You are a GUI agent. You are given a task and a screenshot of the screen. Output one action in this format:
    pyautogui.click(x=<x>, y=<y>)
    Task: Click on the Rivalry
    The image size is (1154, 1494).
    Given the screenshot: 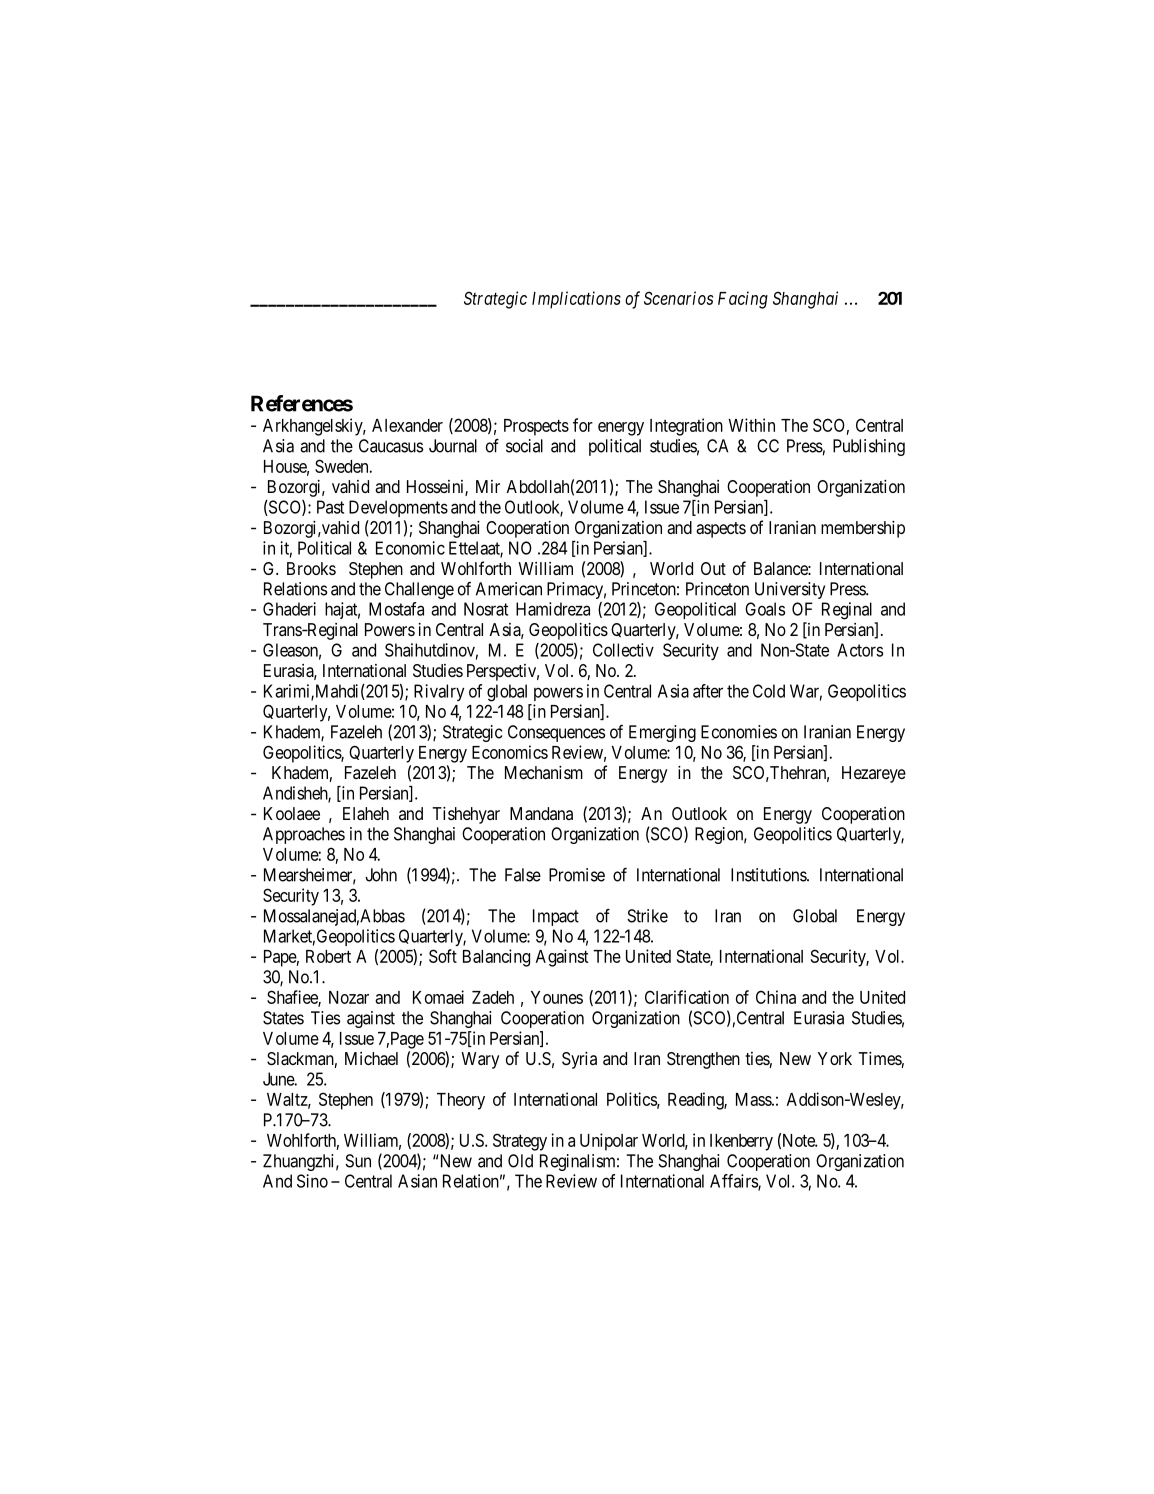 What is the action you would take?
    pyautogui.click(x=439, y=692)
